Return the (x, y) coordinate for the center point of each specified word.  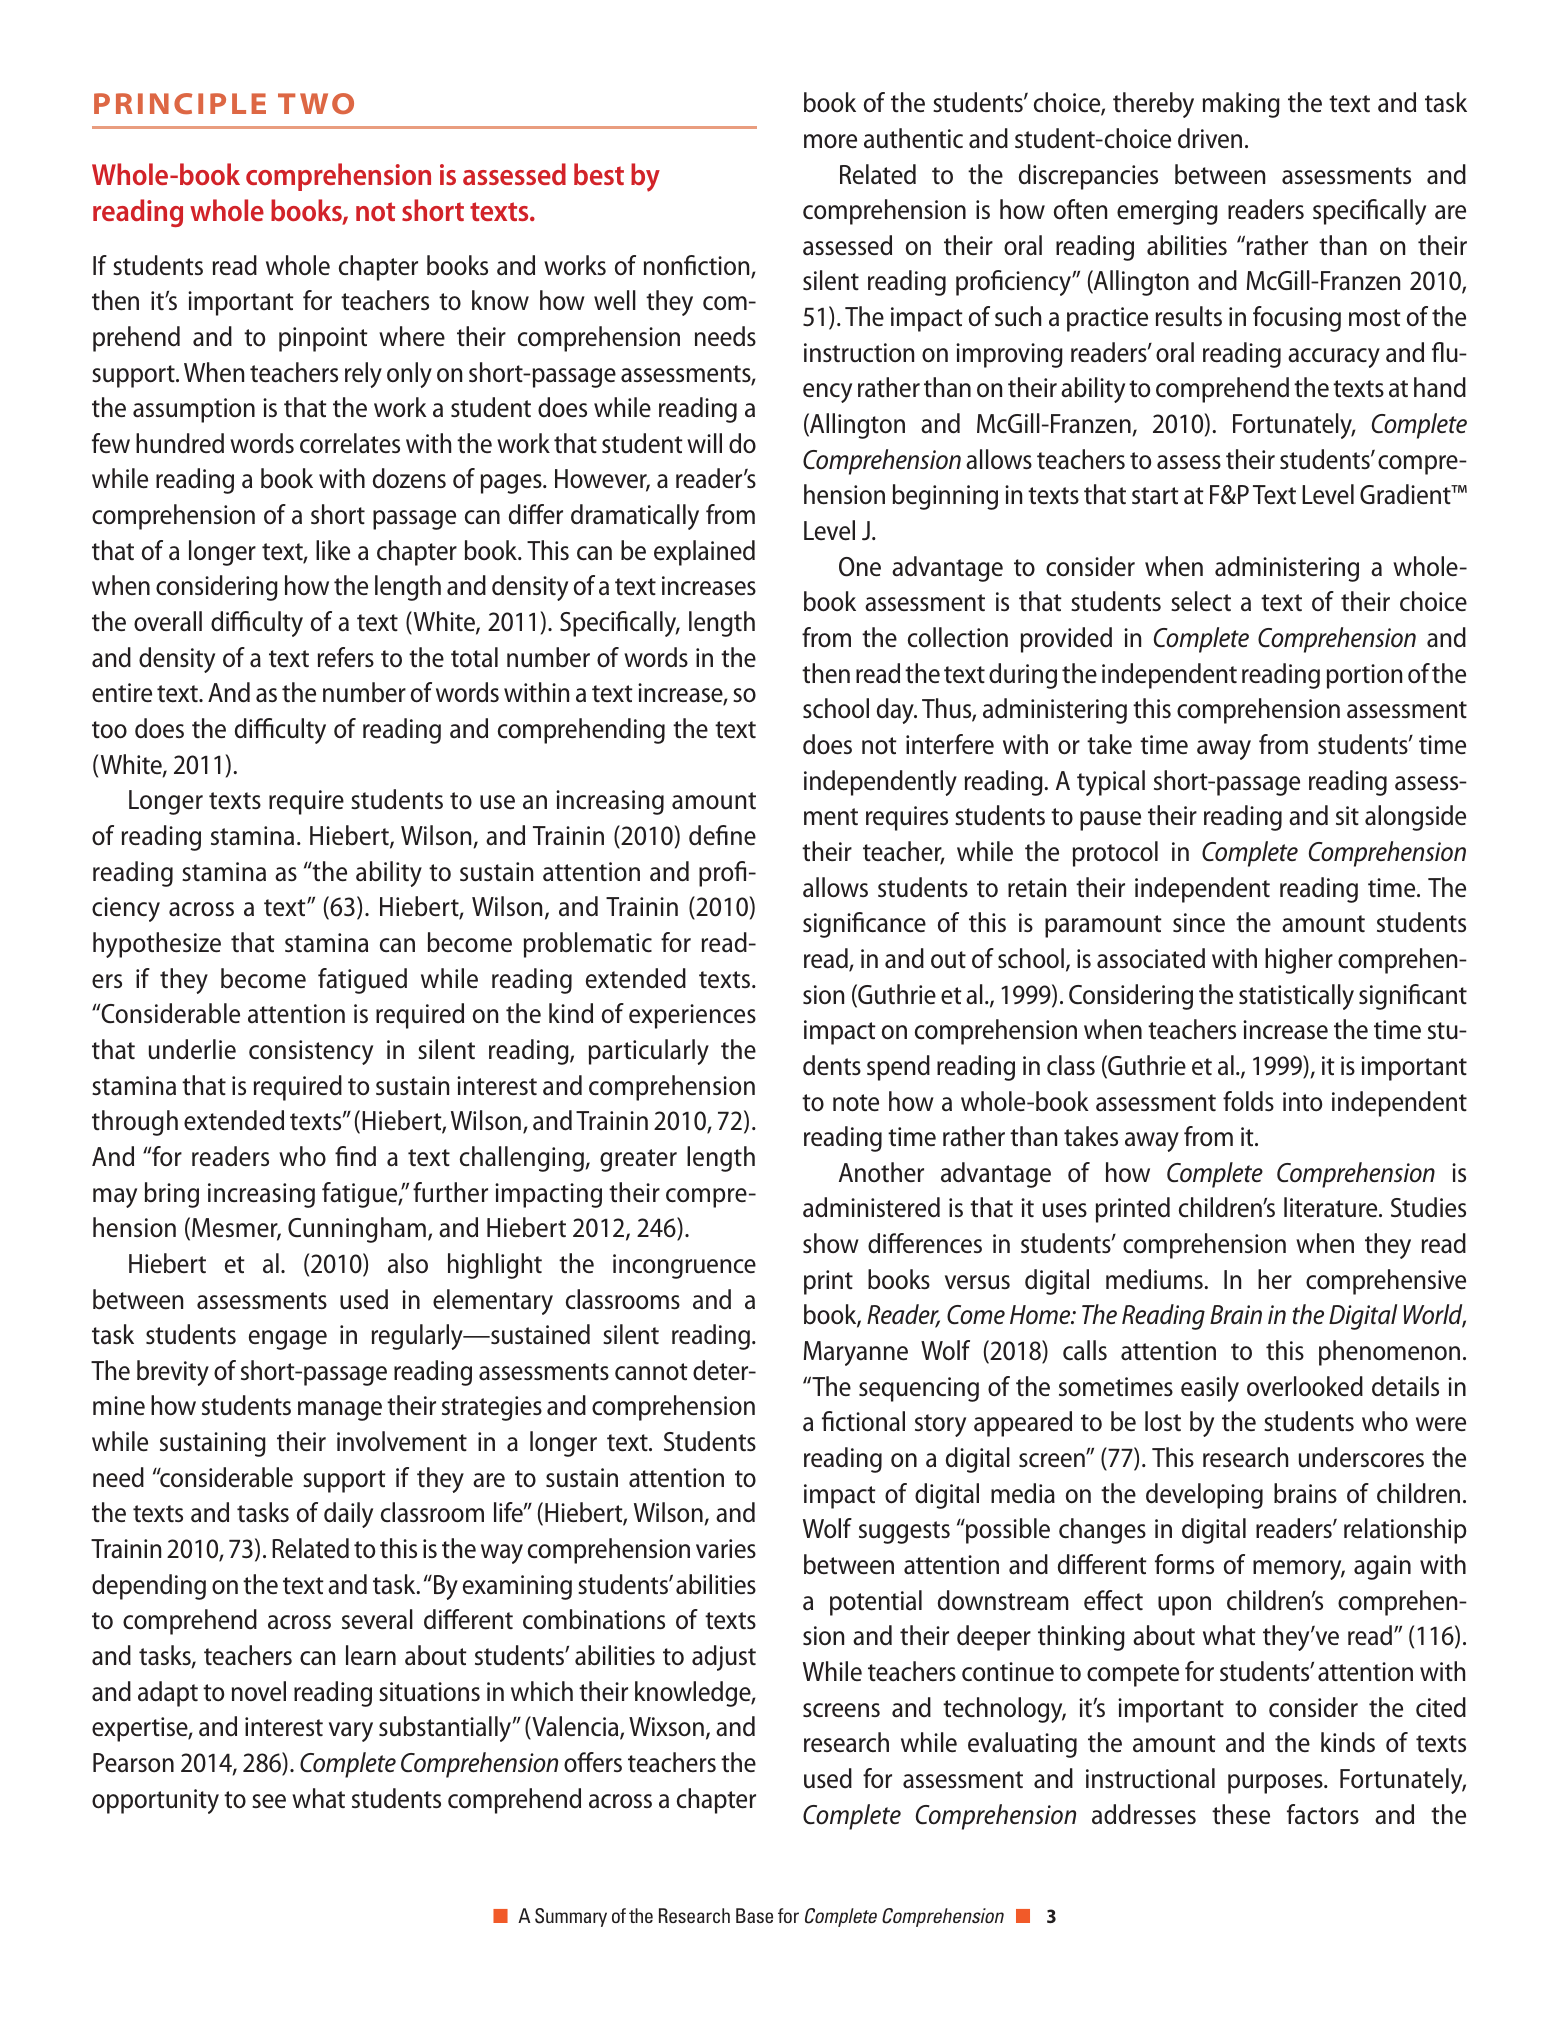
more (830, 141)
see (269, 1801)
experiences (692, 1016)
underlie (192, 1049)
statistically (1296, 997)
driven (1210, 138)
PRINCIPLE (180, 103)
